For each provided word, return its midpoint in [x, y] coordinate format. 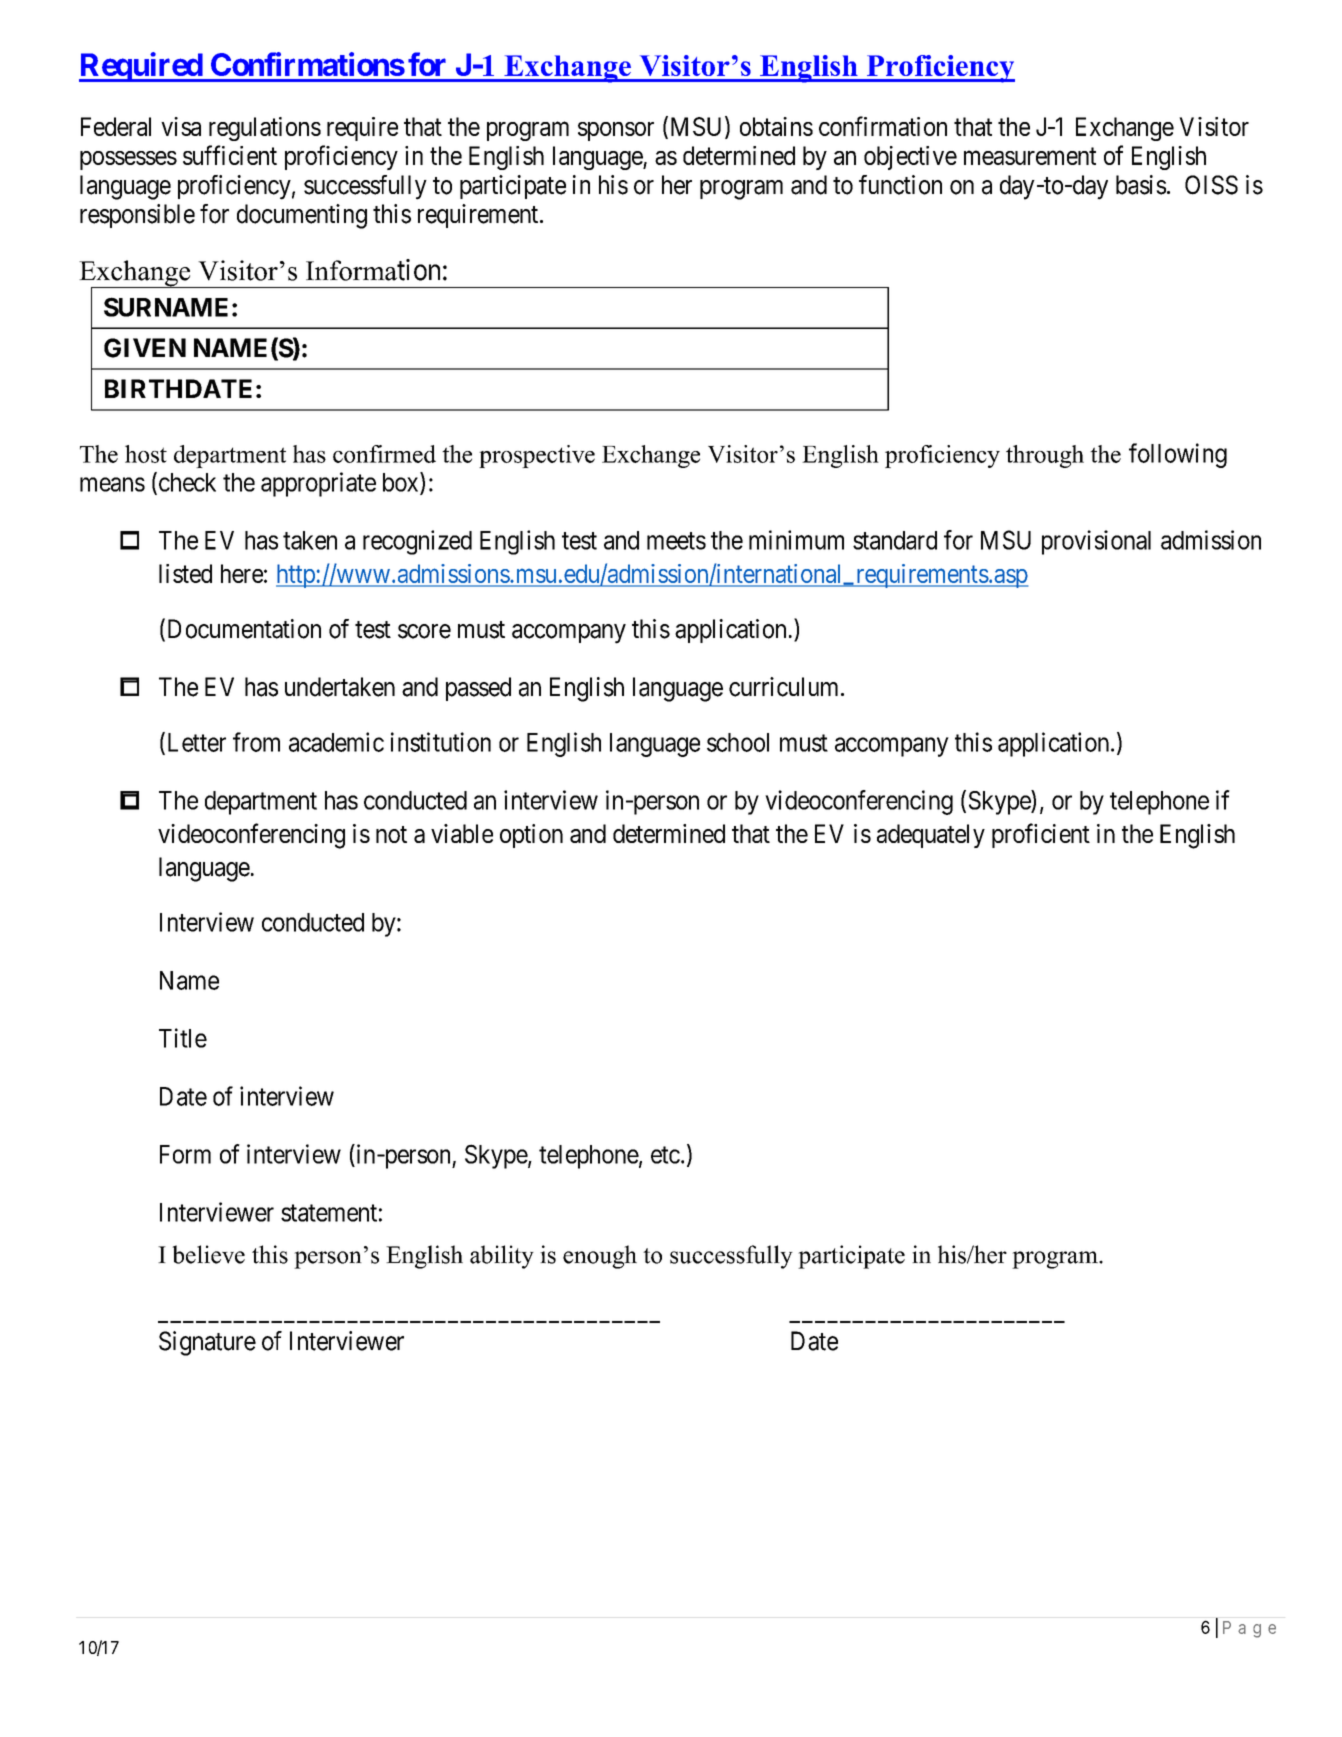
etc [665, 1155]
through [1045, 456]
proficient [1041, 835]
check [186, 483]
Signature [207, 1343]
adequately [931, 836]
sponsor [616, 131]
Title [183, 1038]
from [256, 742]
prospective [537, 456]
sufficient [230, 155]
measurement [1030, 156]
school [738, 742]
